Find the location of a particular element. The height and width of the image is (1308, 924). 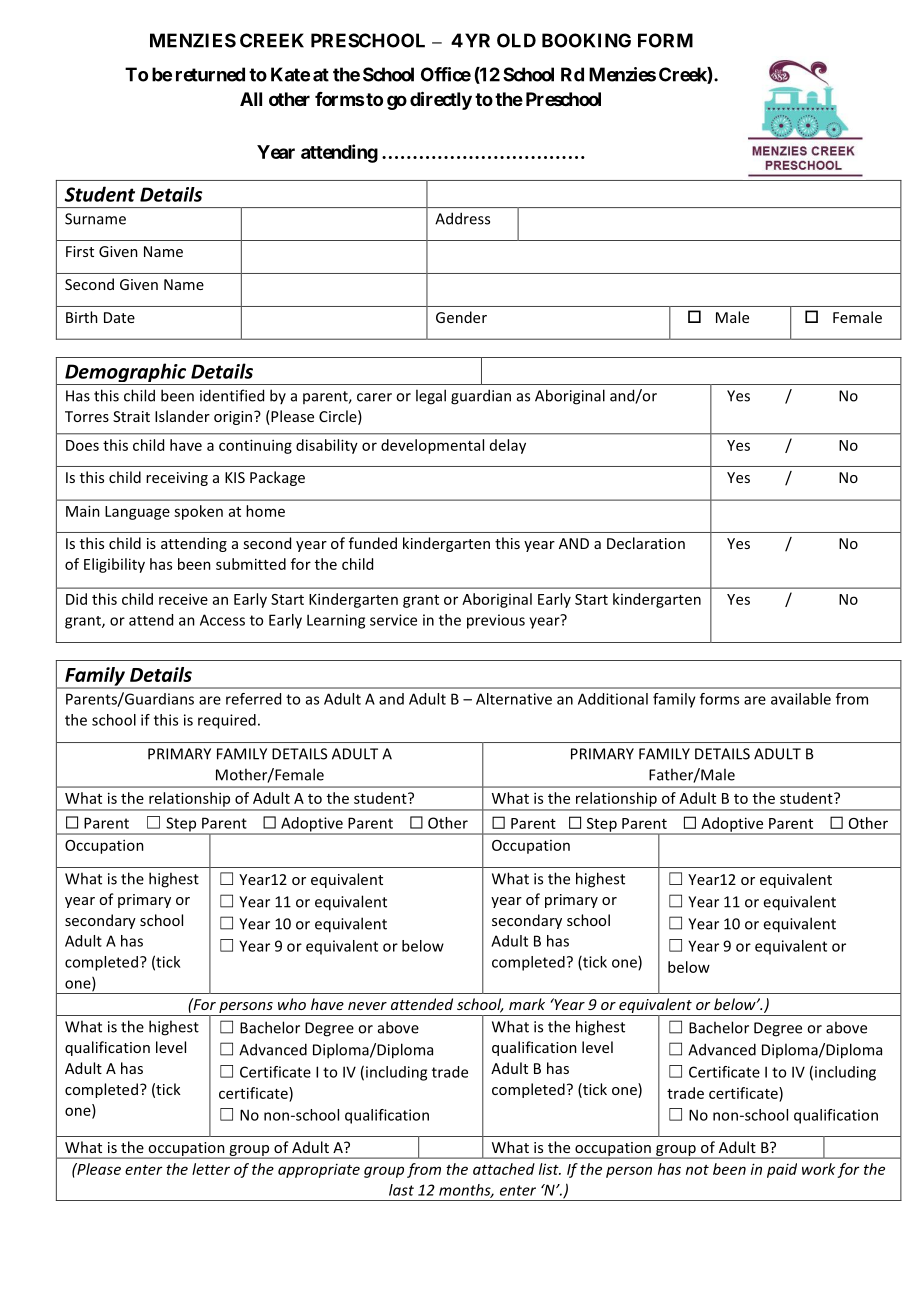

mark is located at coordinates (527, 1004).
